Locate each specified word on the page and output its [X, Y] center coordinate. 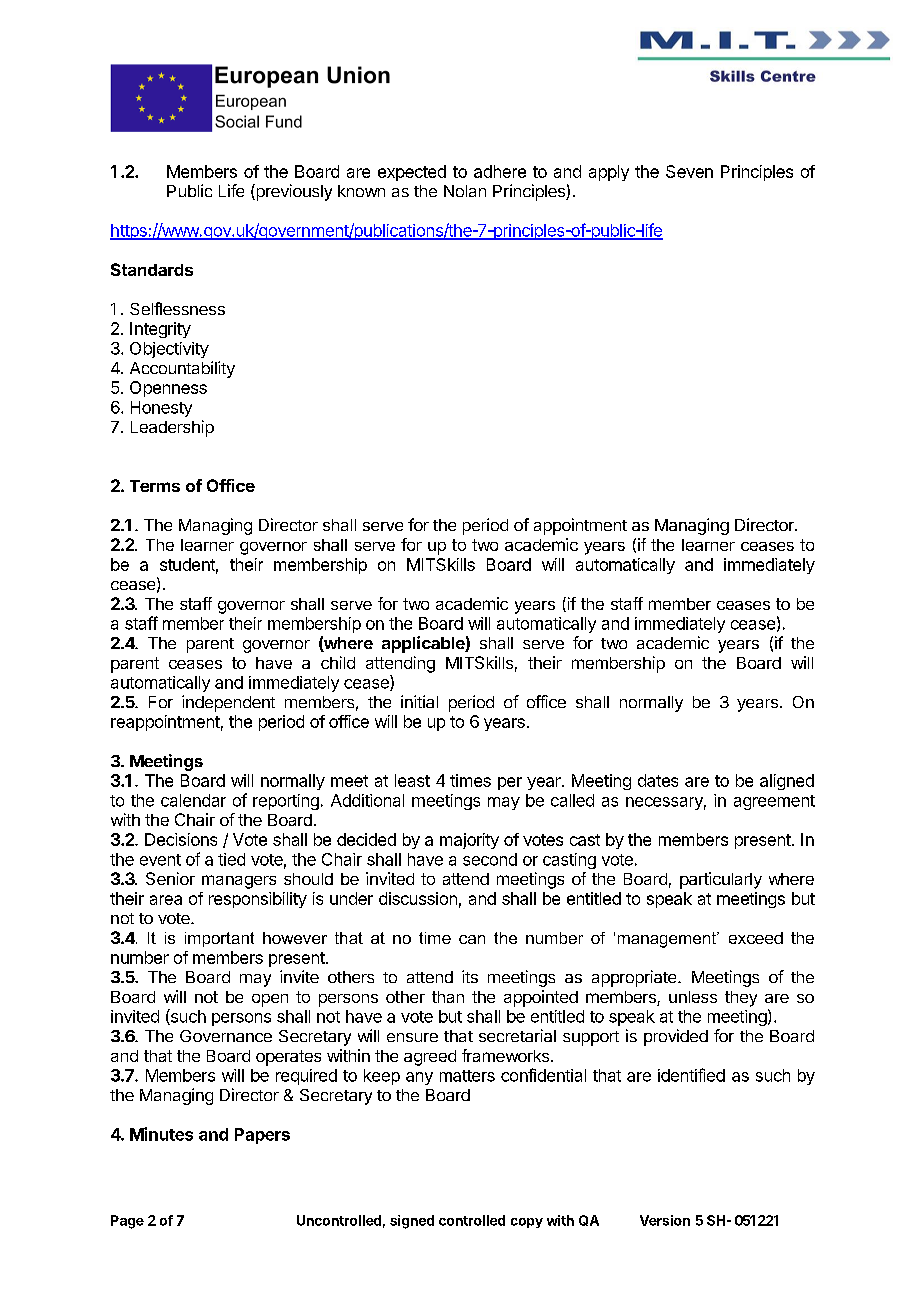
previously [293, 192]
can [472, 939]
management [668, 940]
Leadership [172, 428]
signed [412, 1222]
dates [658, 780]
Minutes [161, 1134]
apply [609, 173]
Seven [689, 171]
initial [419, 701]
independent [228, 703]
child [338, 662]
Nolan [465, 191]
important [219, 939]
